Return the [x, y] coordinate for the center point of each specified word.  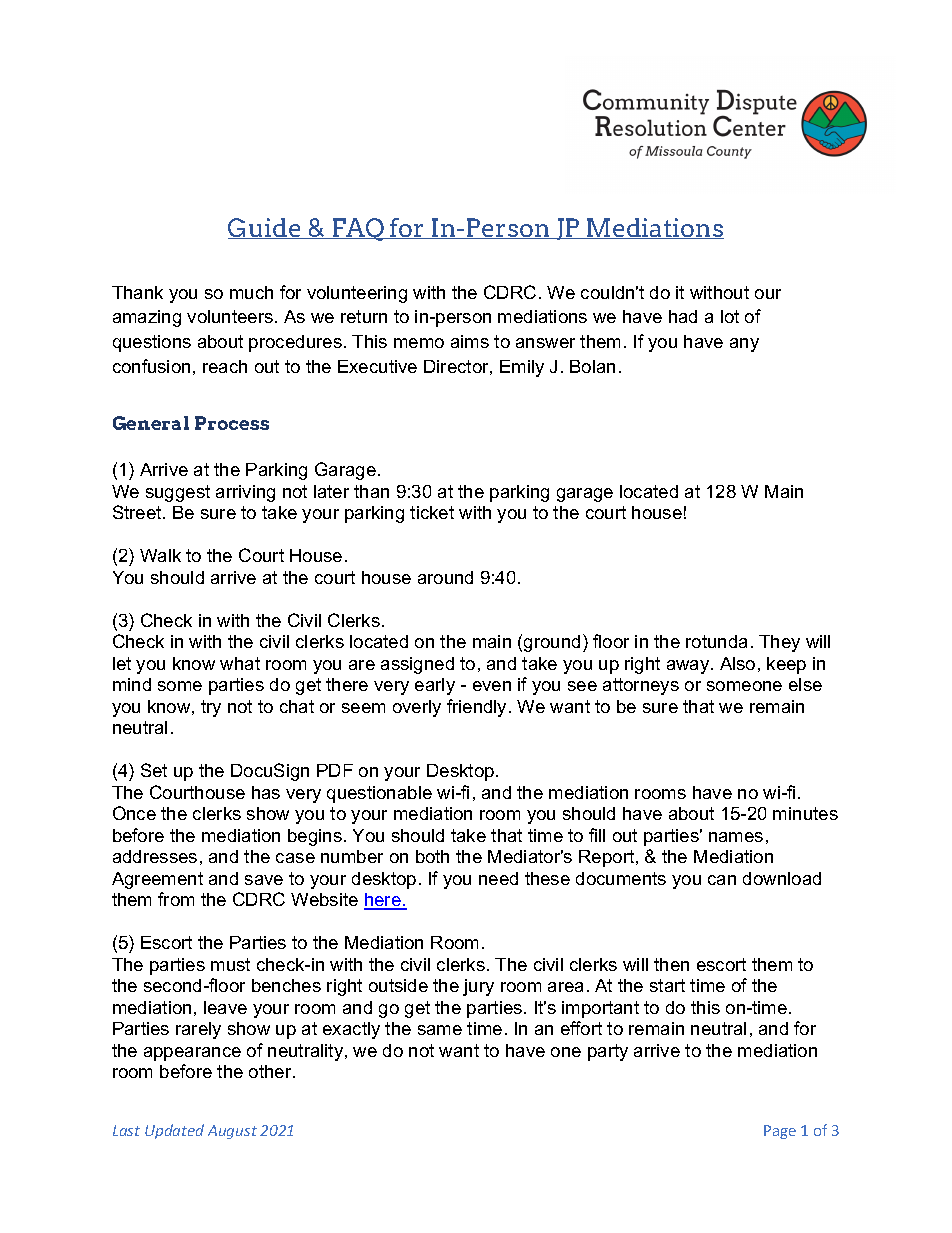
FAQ [358, 229]
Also [737, 663]
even [492, 686]
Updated [174, 1131]
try [211, 708]
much [251, 292]
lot [730, 316]
